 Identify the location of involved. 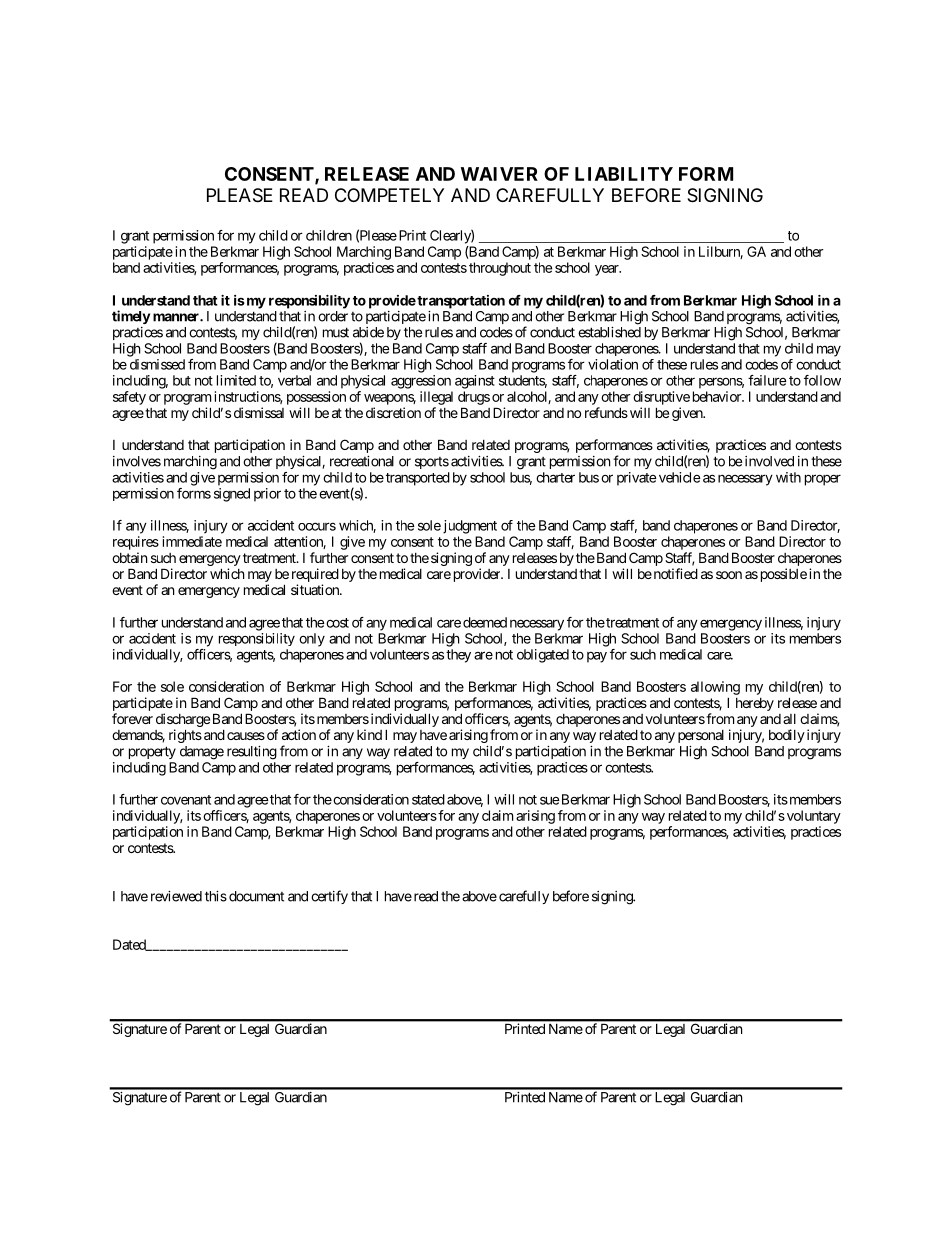
(769, 461).
